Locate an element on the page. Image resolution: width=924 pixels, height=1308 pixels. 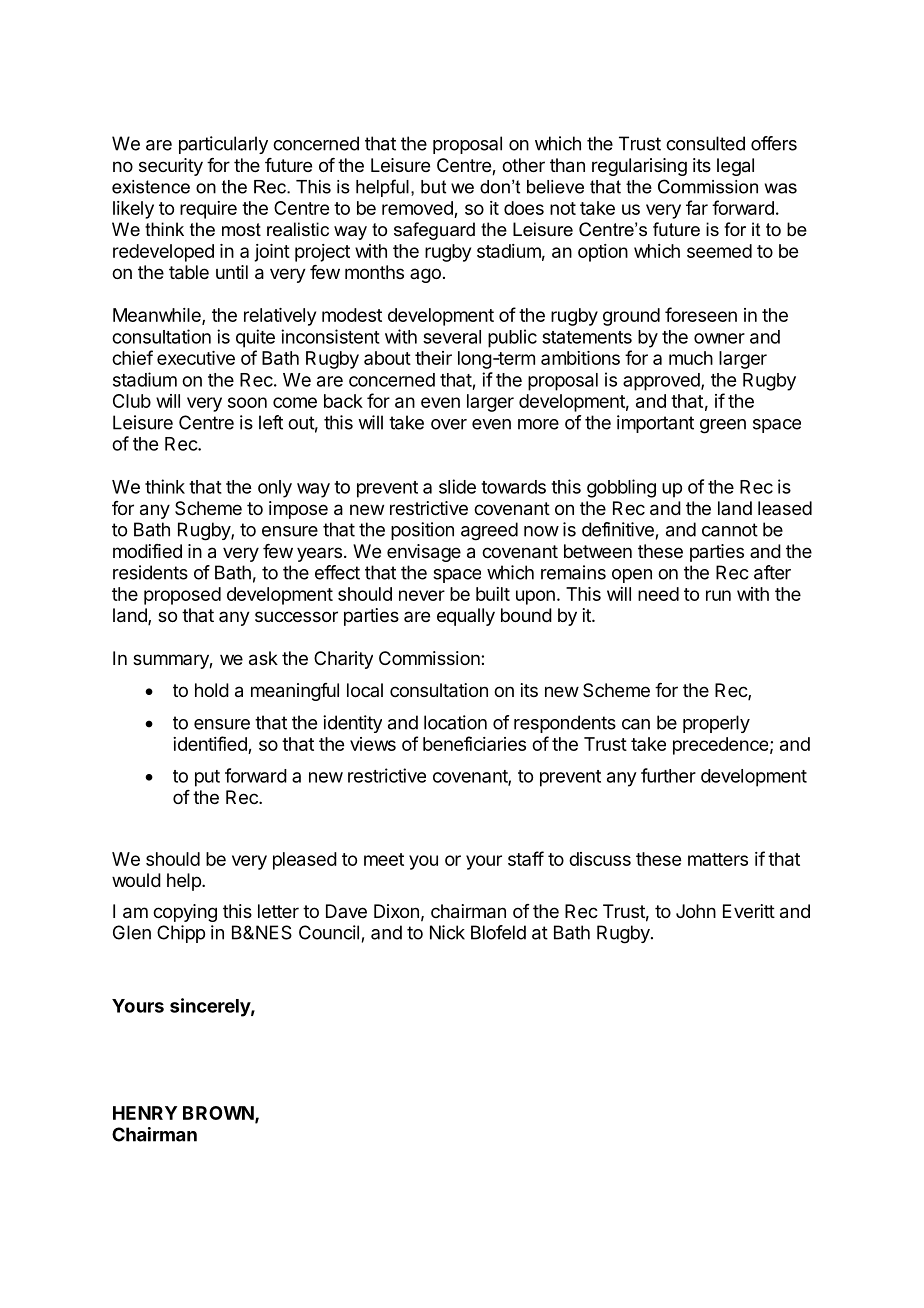
legal is located at coordinates (735, 167).
